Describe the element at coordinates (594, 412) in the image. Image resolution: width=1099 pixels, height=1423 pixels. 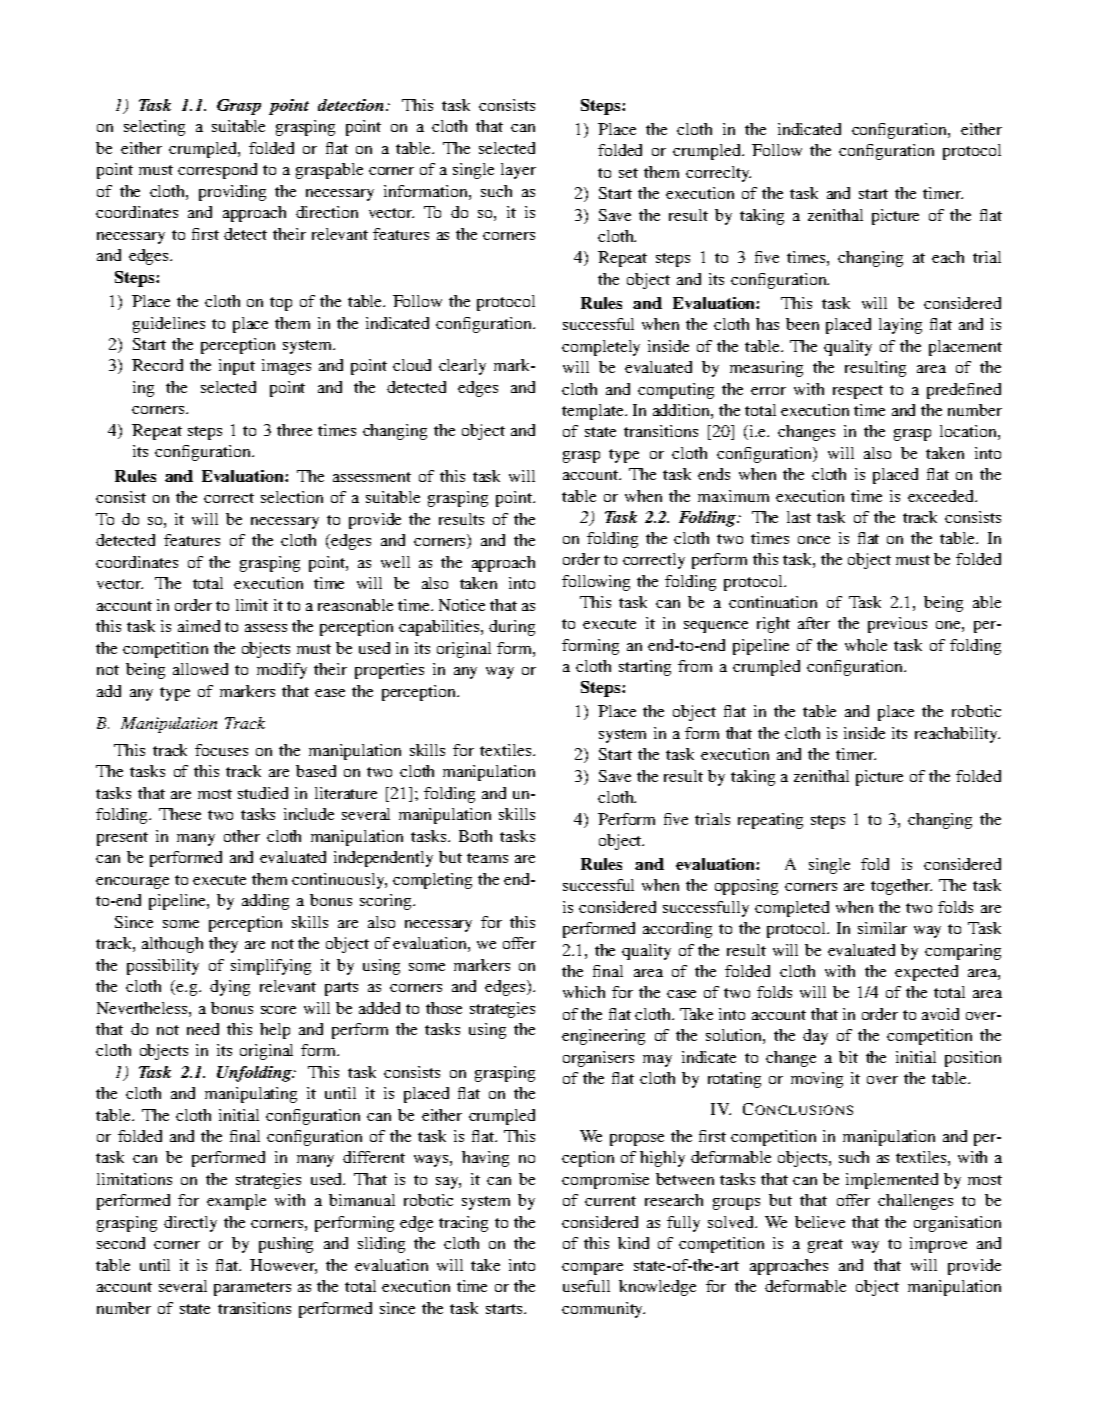
I see `template` at that location.
